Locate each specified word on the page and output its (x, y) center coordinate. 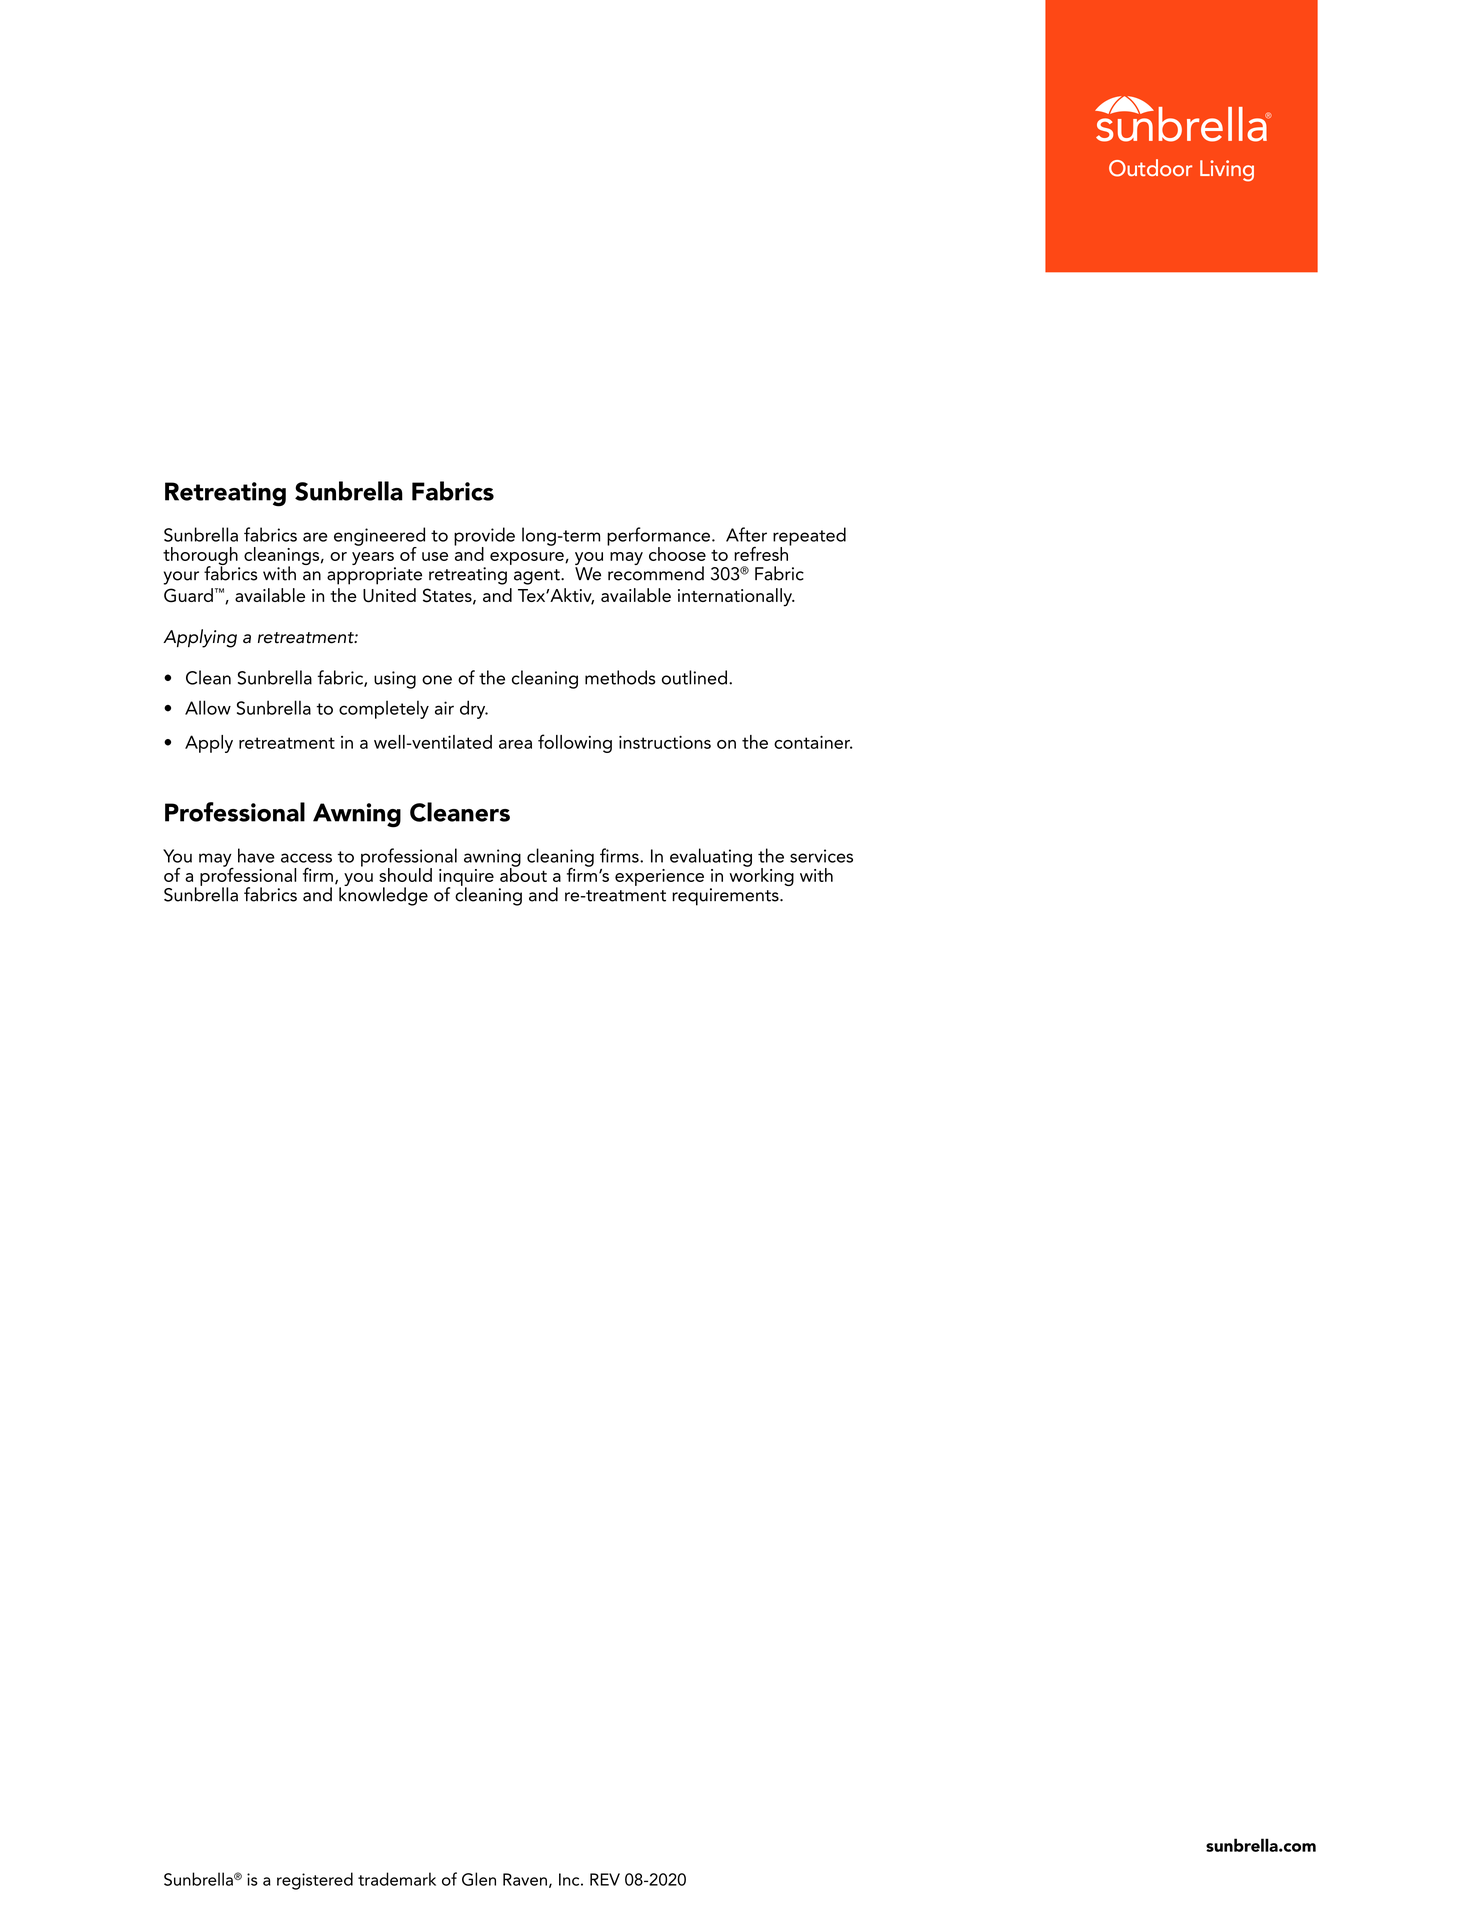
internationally (736, 597)
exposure (528, 558)
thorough (201, 557)
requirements (726, 897)
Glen (479, 1879)
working (761, 876)
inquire (466, 878)
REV (605, 1879)
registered (315, 1881)
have (256, 855)
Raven (525, 1879)
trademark (397, 1879)
